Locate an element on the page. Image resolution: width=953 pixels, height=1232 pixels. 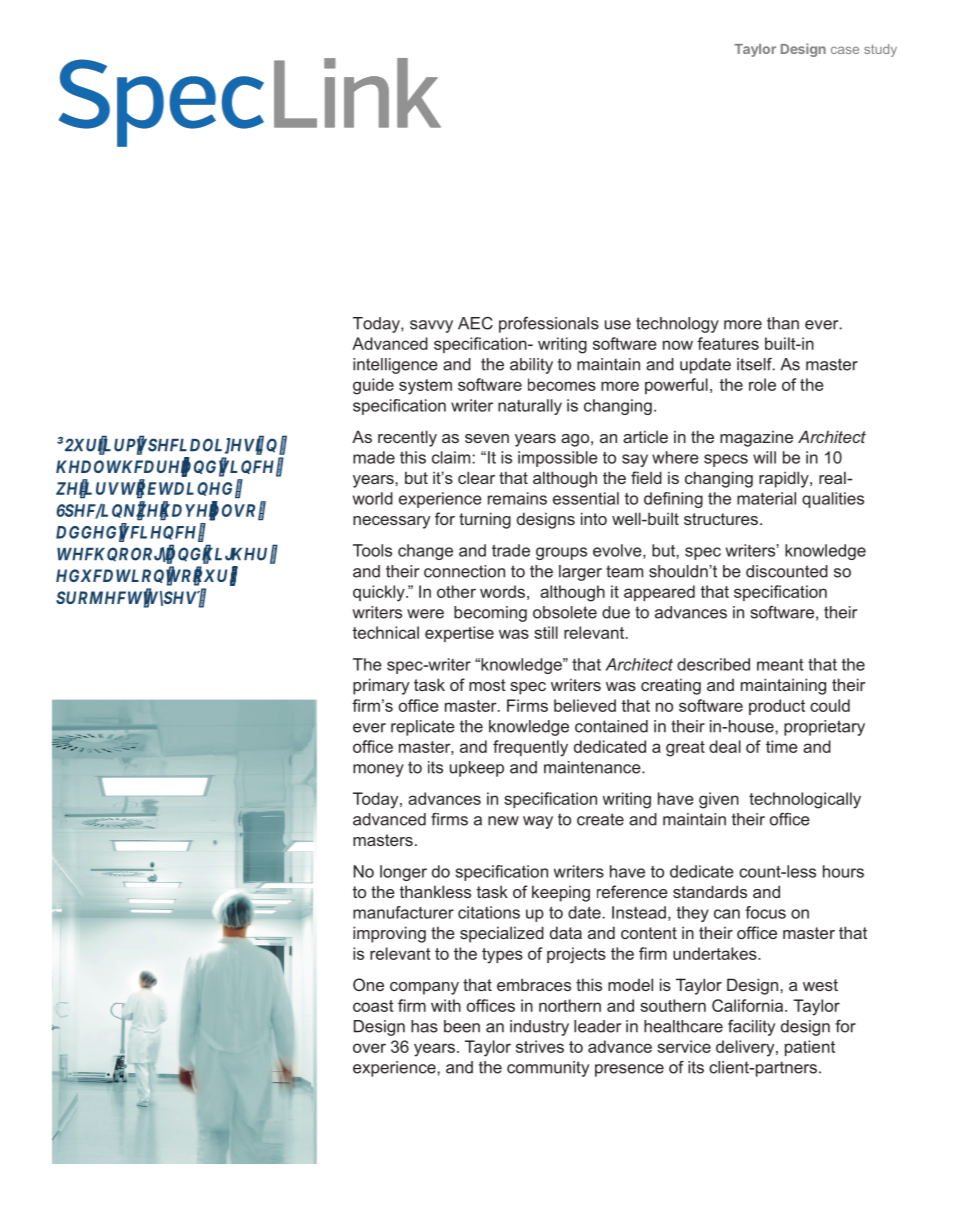
role is located at coordinates (762, 384).
